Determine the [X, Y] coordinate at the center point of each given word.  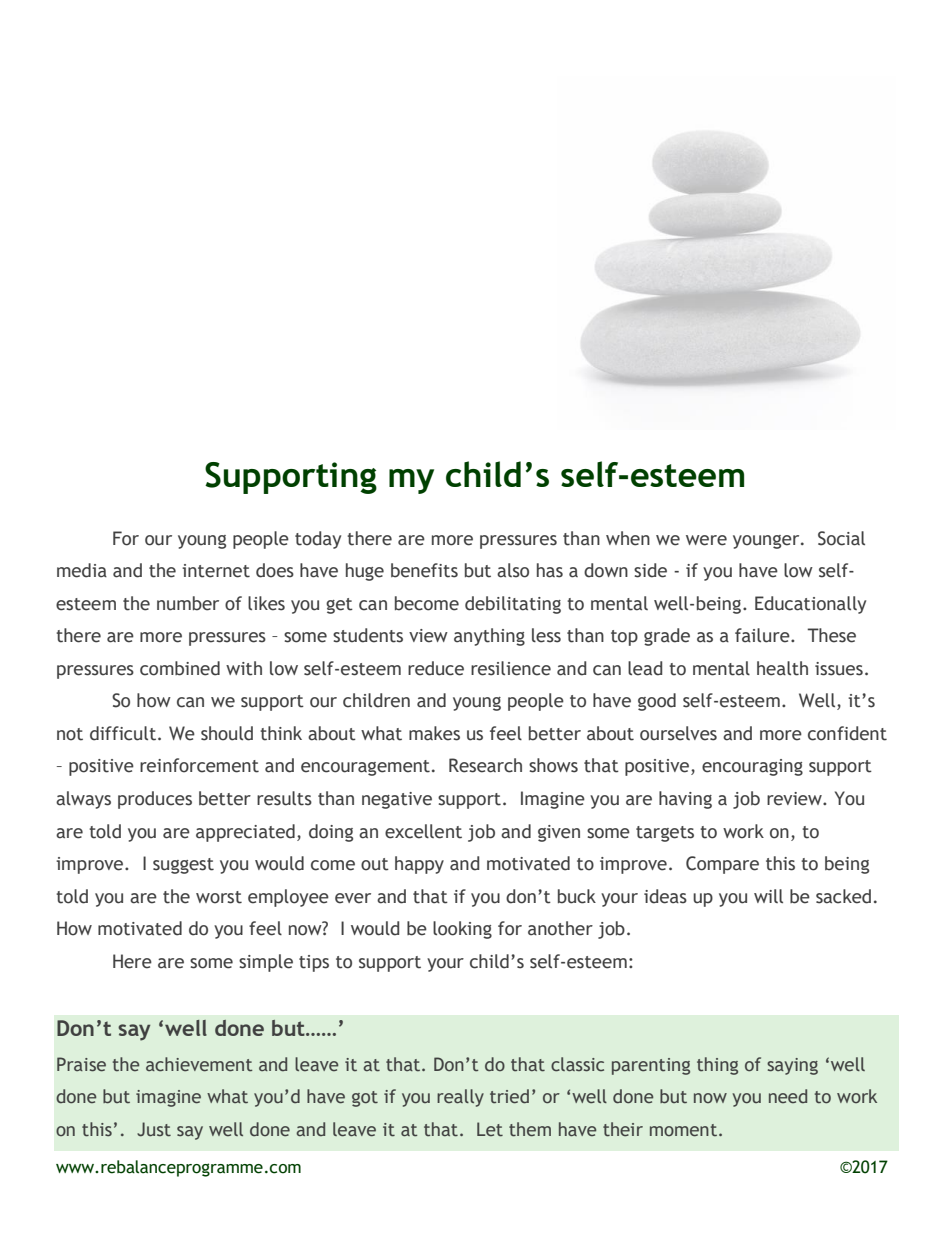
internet [216, 571]
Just [154, 1129]
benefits [424, 570]
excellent [423, 831]
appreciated [245, 833]
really [460, 1098]
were [706, 540]
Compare [722, 865]
